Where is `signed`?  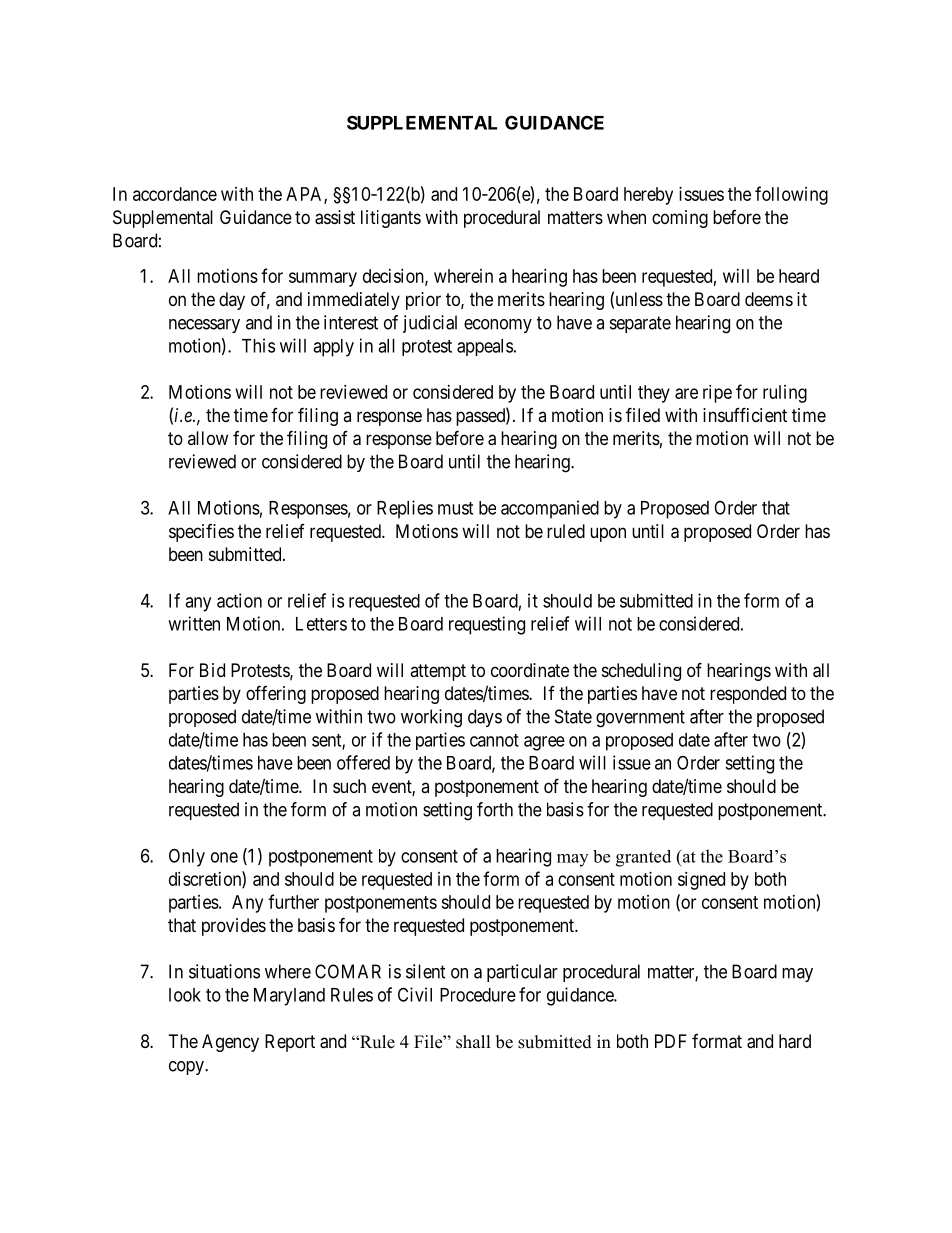
signed is located at coordinates (701, 881).
